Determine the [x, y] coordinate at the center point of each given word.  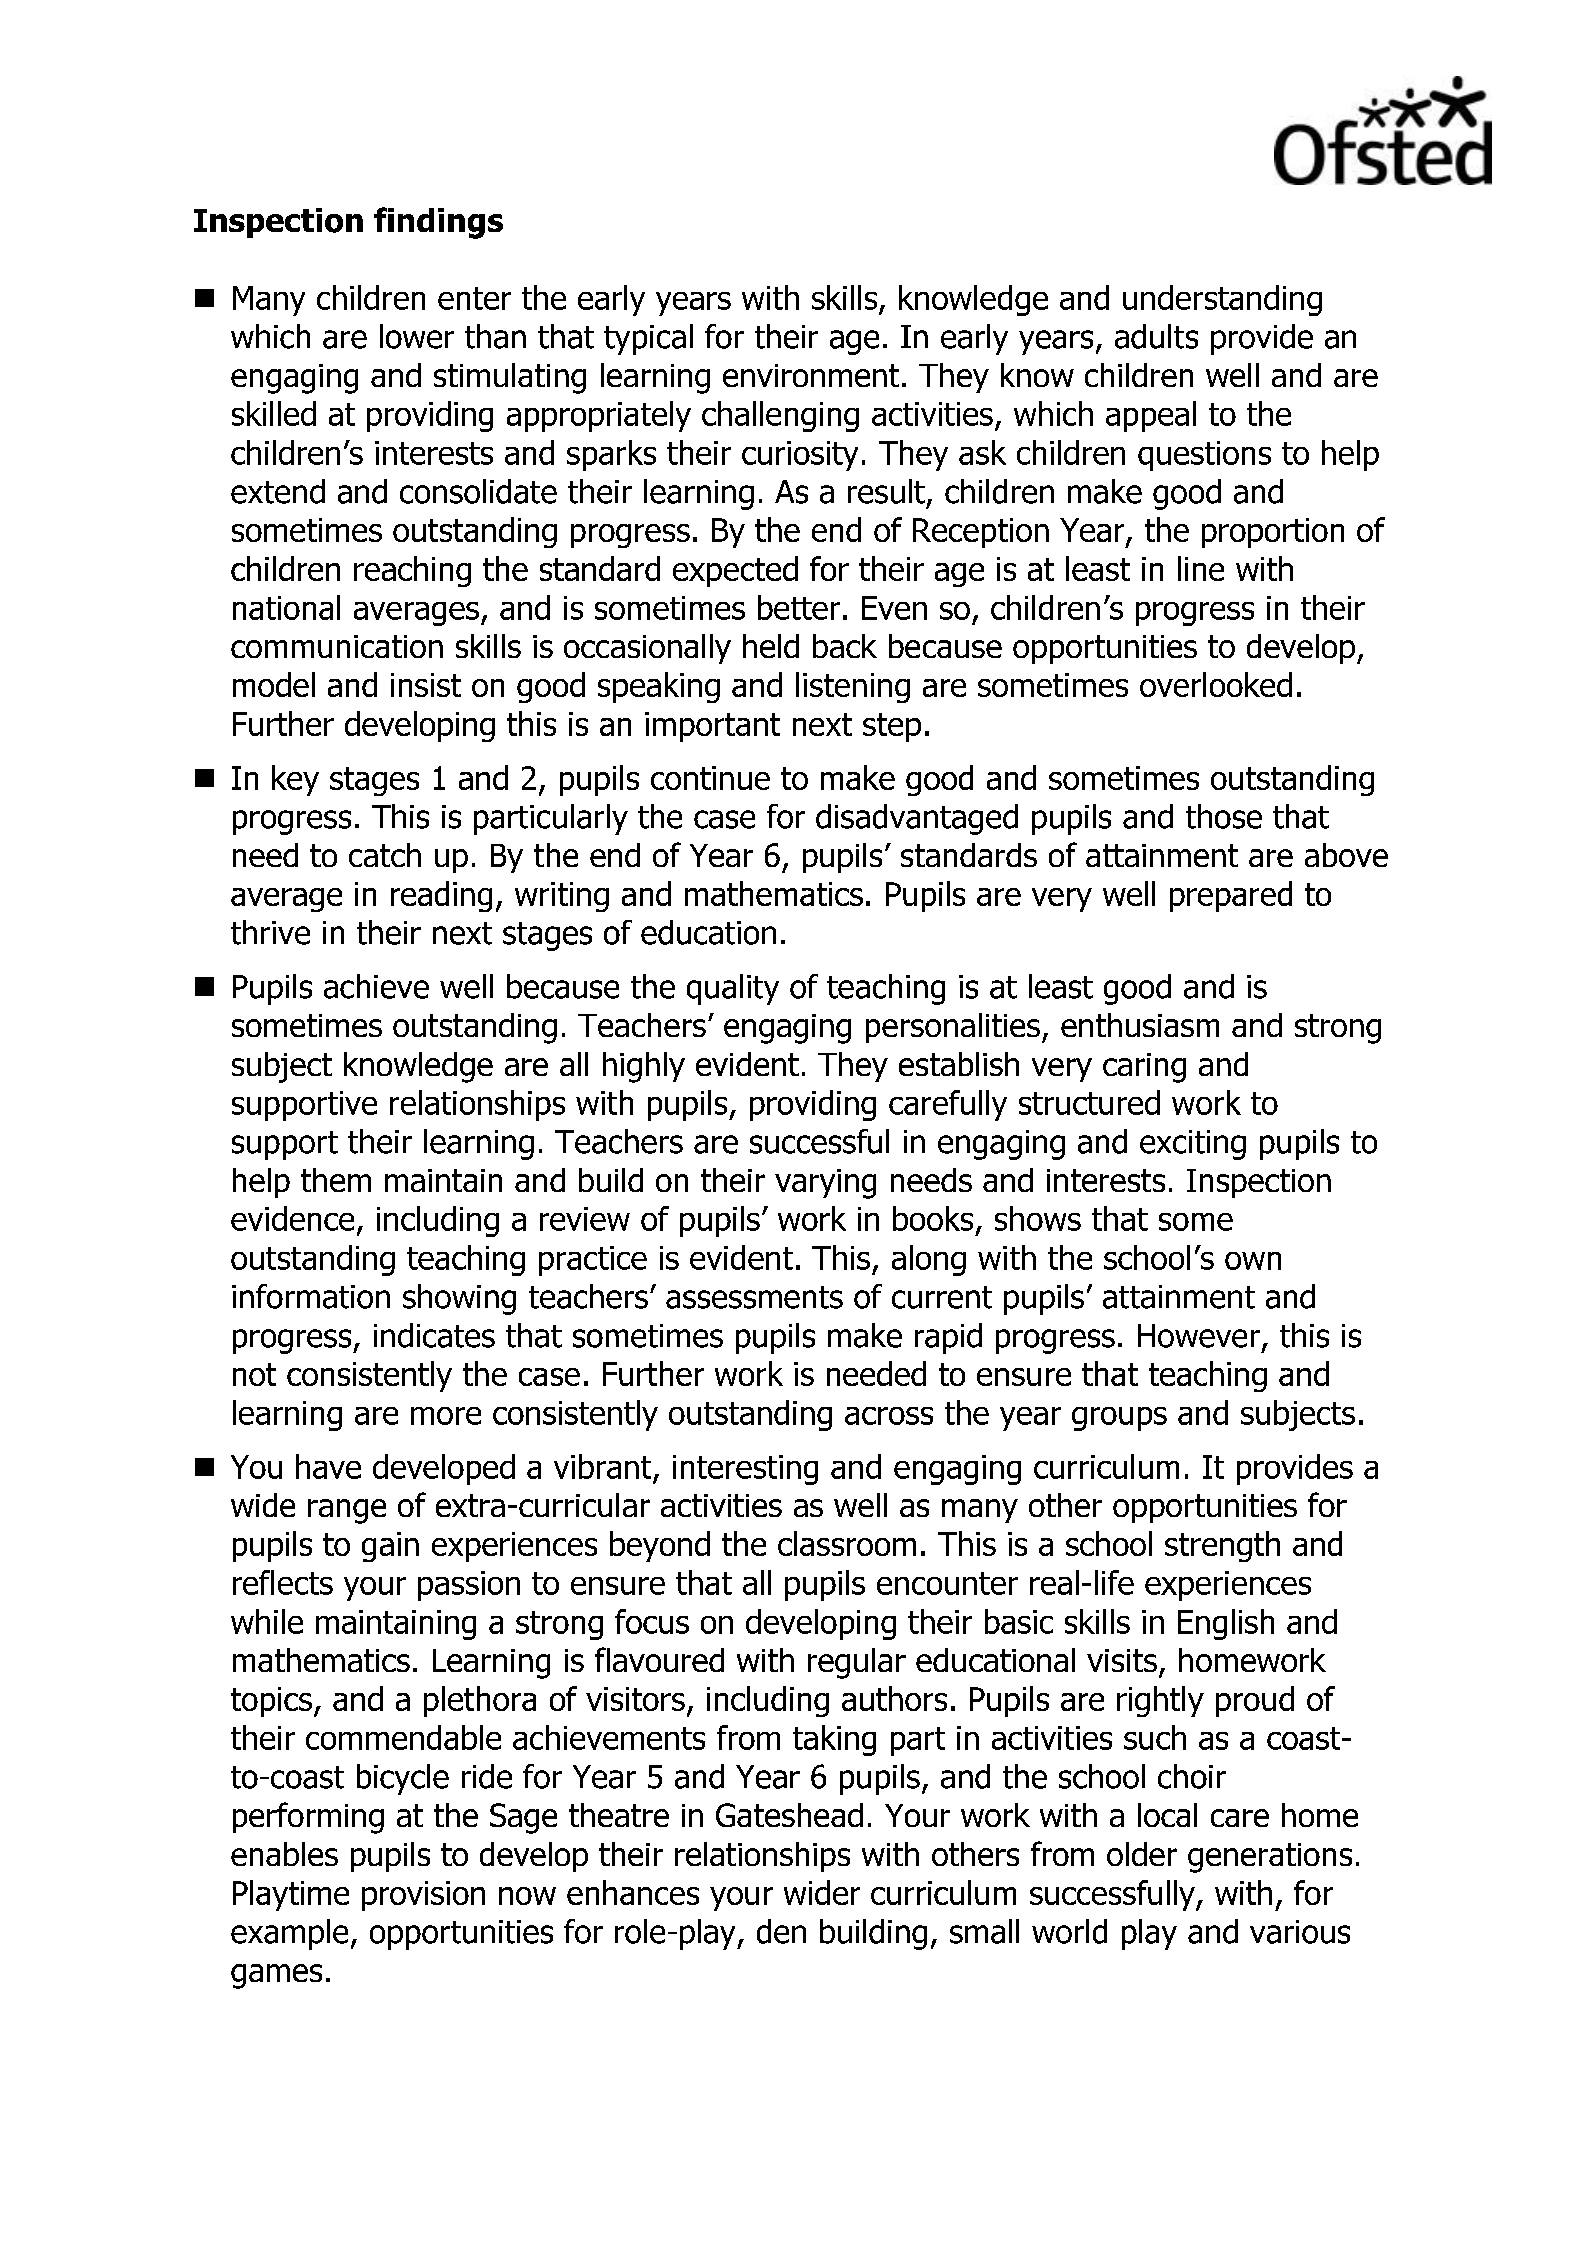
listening [853, 687]
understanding [1222, 300]
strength [1222, 1546]
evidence [292, 1218]
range [347, 1511]
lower [417, 336]
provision [423, 1896]
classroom [847, 1543]
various [1300, 1932]
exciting [1193, 1145]
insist [426, 685]
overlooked [1216, 684]
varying [825, 1184]
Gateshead [789, 1815]
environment [811, 375]
